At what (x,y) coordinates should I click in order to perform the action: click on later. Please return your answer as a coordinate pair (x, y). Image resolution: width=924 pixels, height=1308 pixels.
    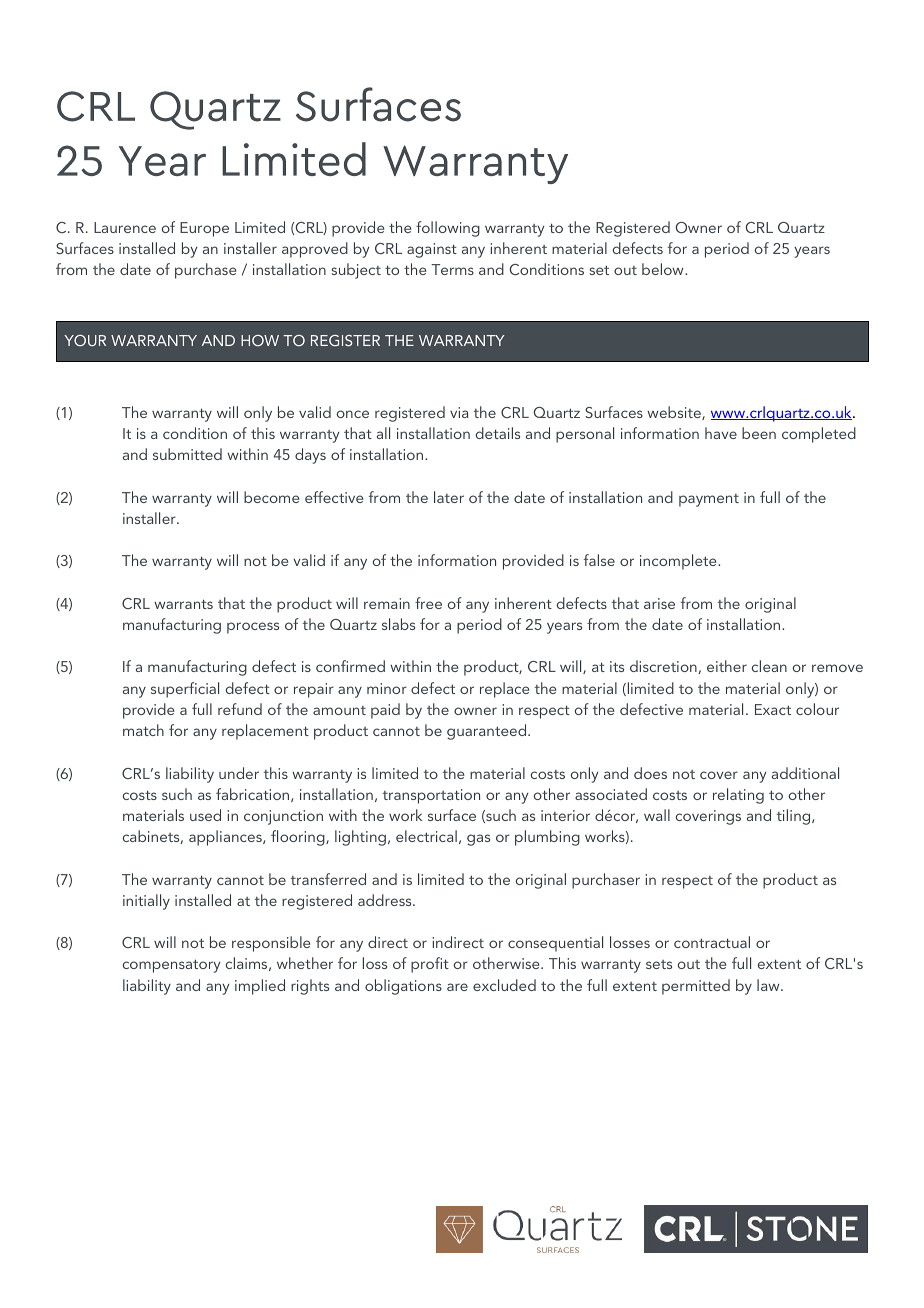
    Looking at the image, I should click on (449, 497).
